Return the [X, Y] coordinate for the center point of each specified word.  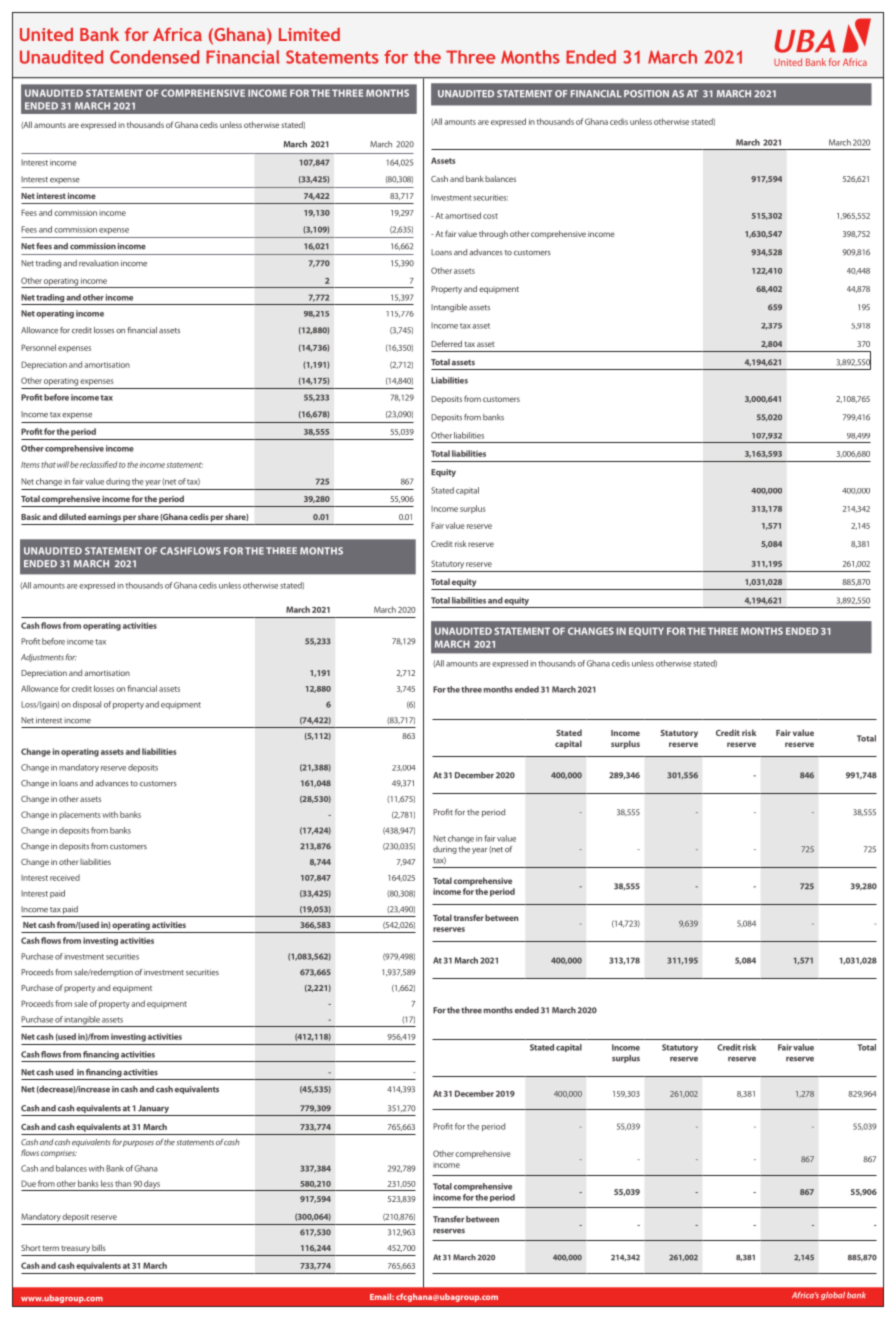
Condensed [154, 57]
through [493, 234]
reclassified [98, 464]
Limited [309, 34]
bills [99, 1247]
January [153, 1110]
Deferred [446, 343]
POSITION [646, 93]
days [152, 1185]
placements [80, 815]
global [833, 1296]
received [65, 877]
